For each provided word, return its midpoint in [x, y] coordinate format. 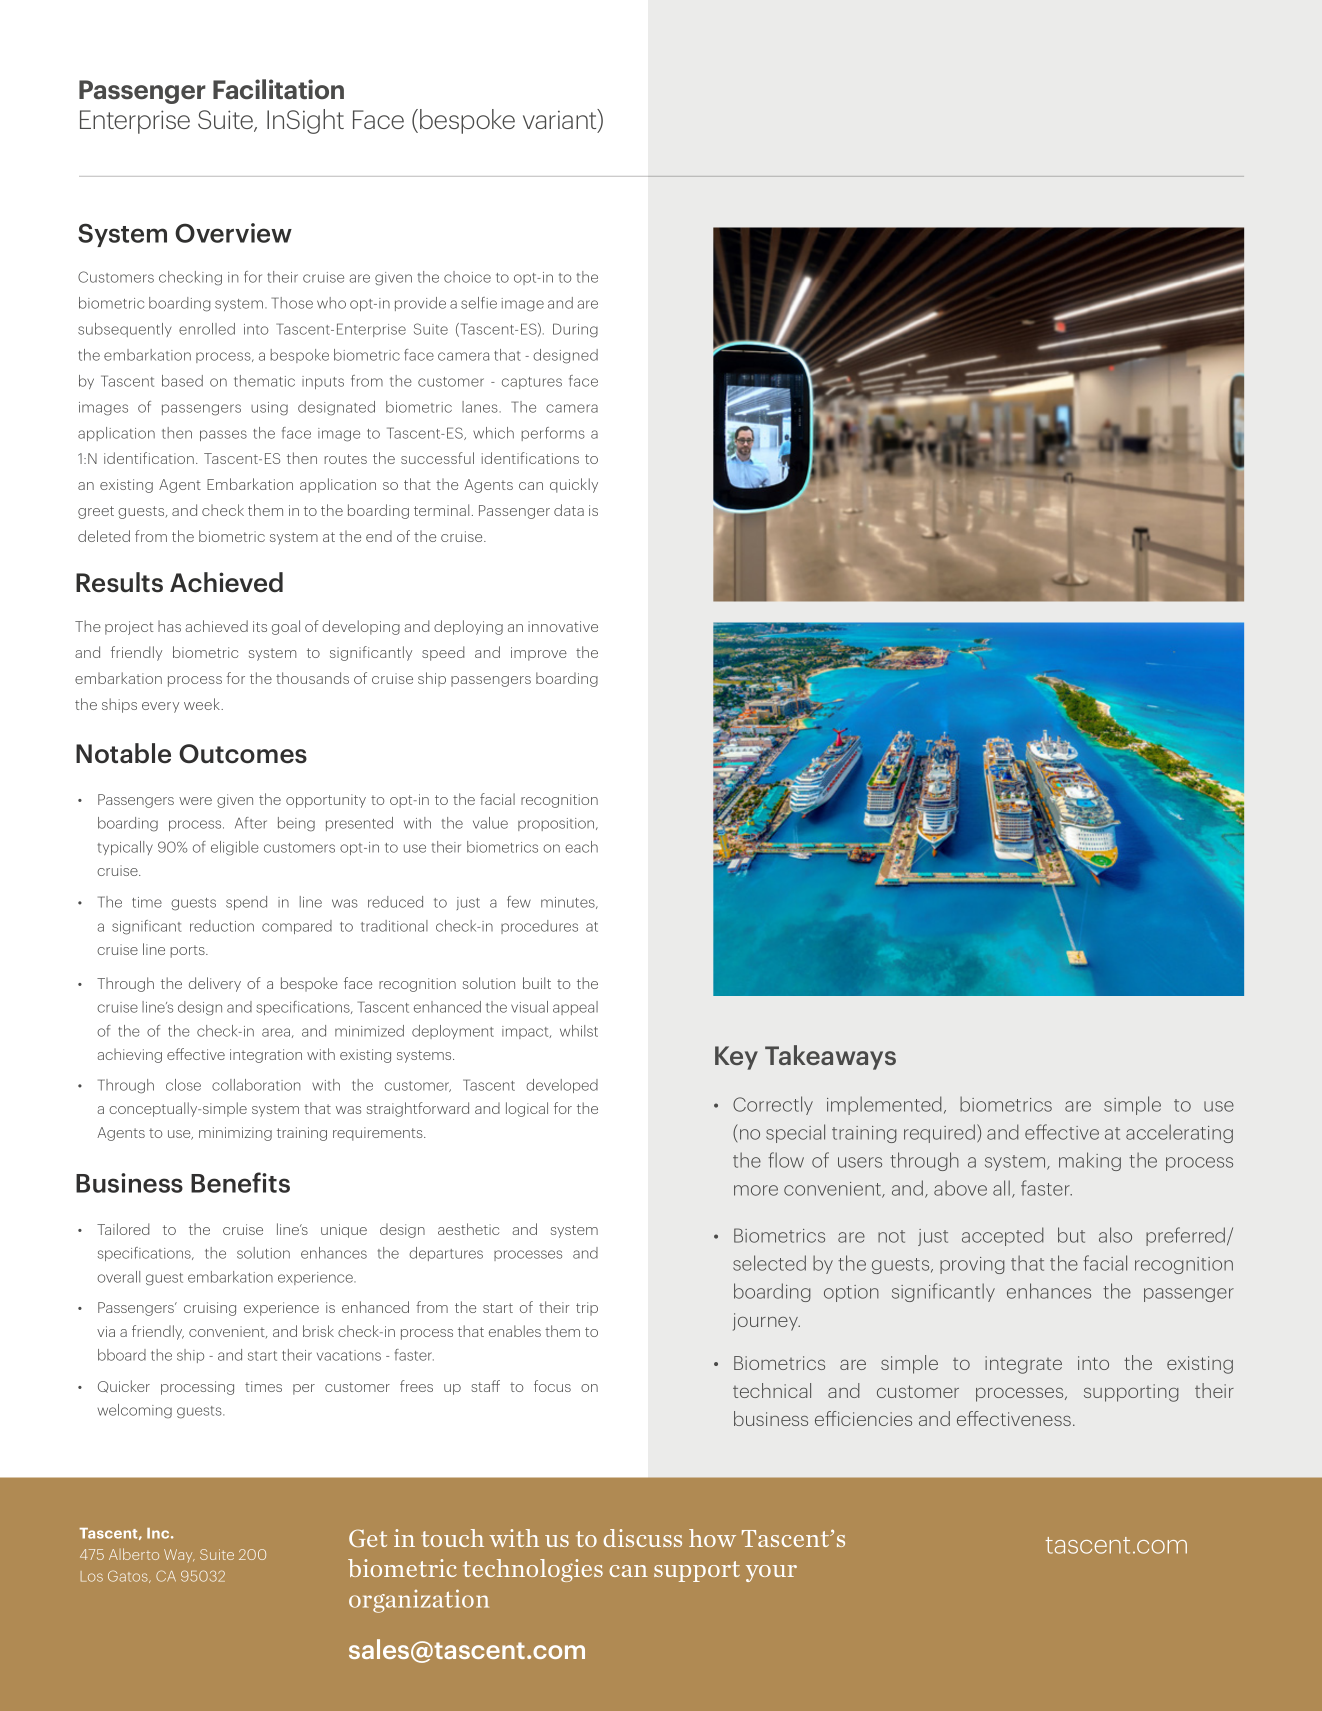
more [756, 1190]
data [569, 510]
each [581, 847]
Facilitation [278, 89]
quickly [574, 485]
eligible [235, 848]
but [1071, 1235]
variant [561, 120]
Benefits [240, 1182]
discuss [642, 1538]
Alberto [134, 1554]
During [575, 330]
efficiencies [863, 1418]
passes [223, 435]
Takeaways [830, 1057]
